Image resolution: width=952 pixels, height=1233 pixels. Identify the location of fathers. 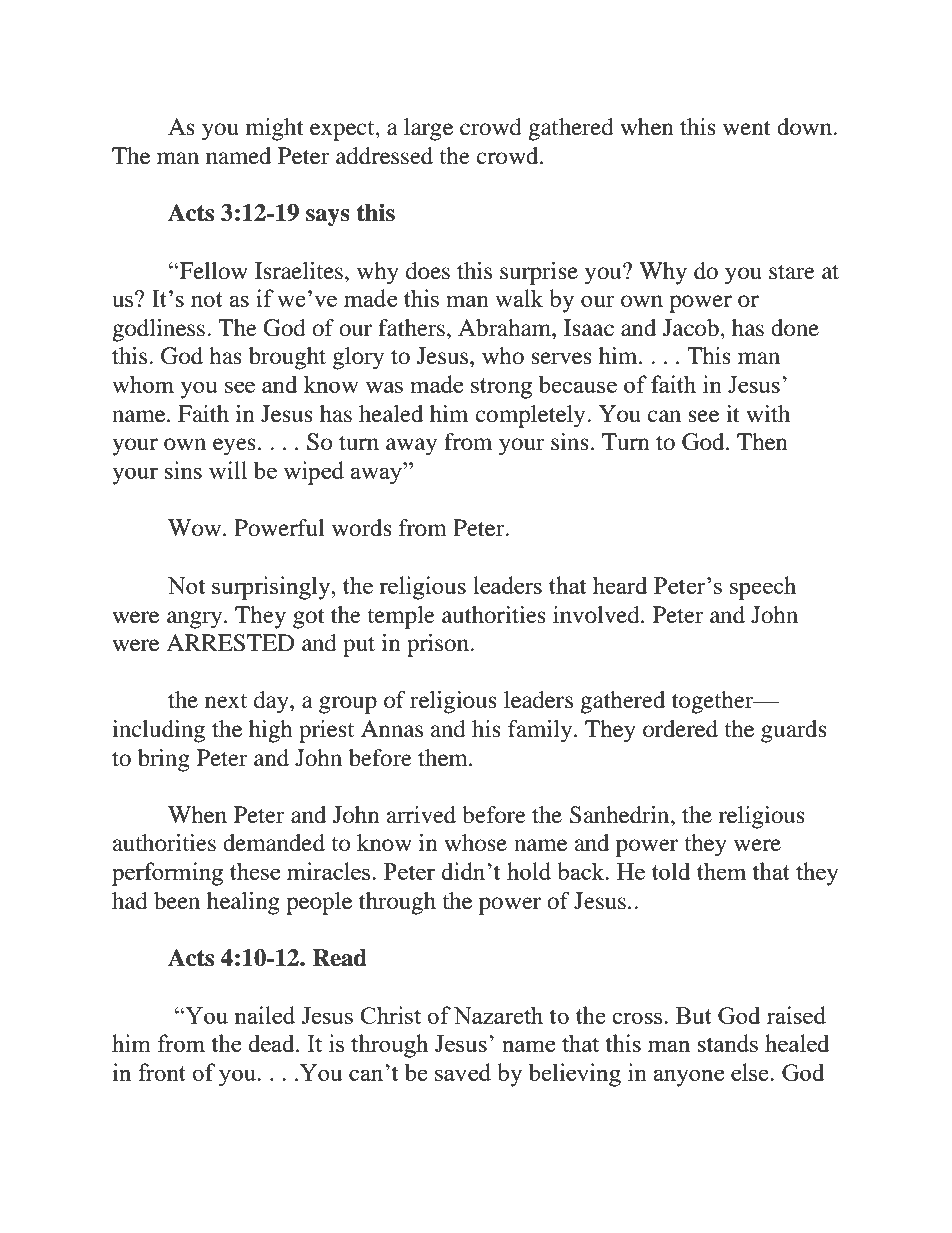
(411, 328).
